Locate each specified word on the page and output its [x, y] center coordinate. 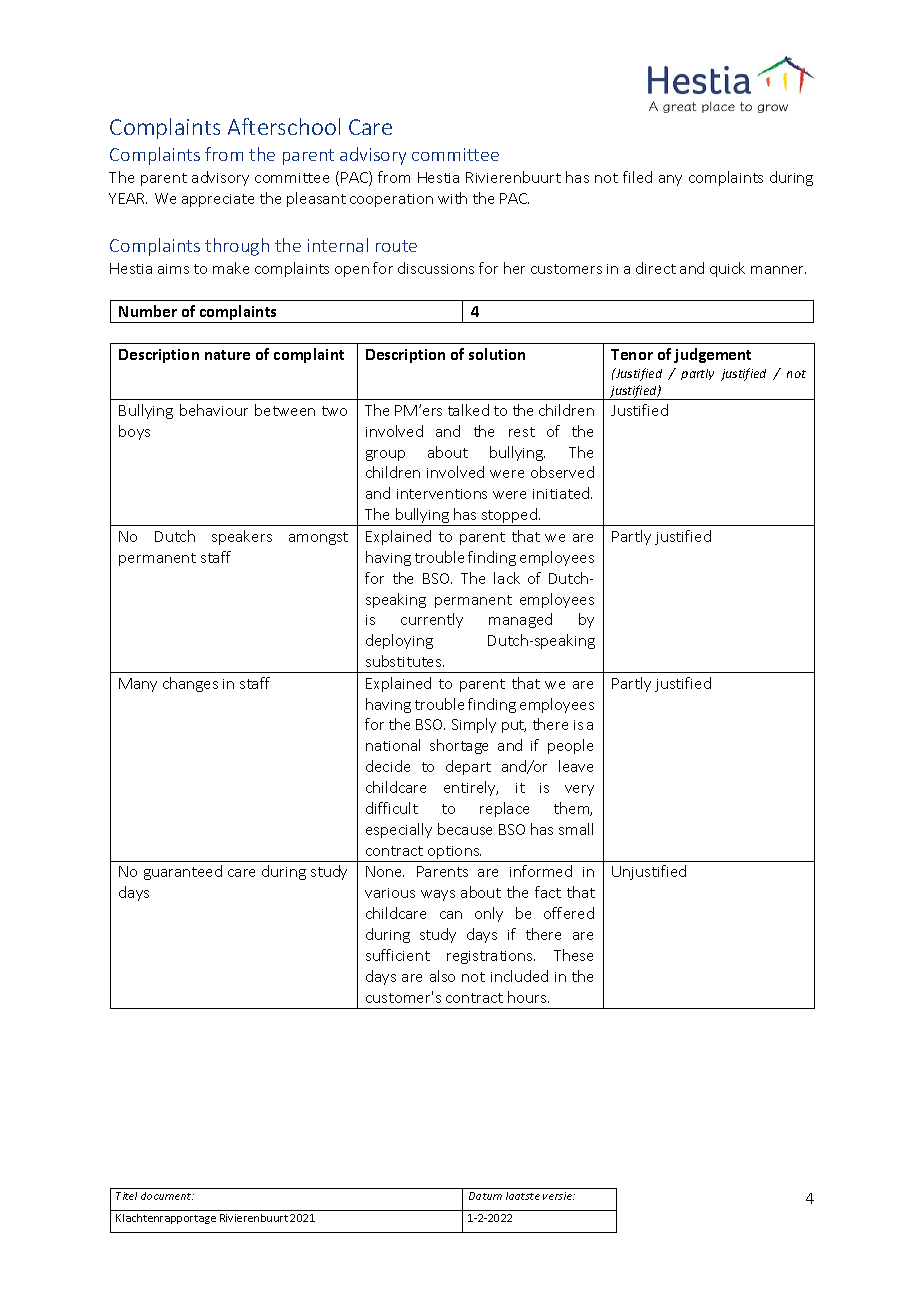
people [570, 746]
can [451, 915]
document [167, 1196]
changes [190, 684]
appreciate [218, 200]
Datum [485, 1196]
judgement [712, 355]
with [452, 198]
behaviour [214, 410]
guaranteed [183, 872]
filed [637, 177]
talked [468, 410]
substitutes [405, 661]
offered [569, 913]
